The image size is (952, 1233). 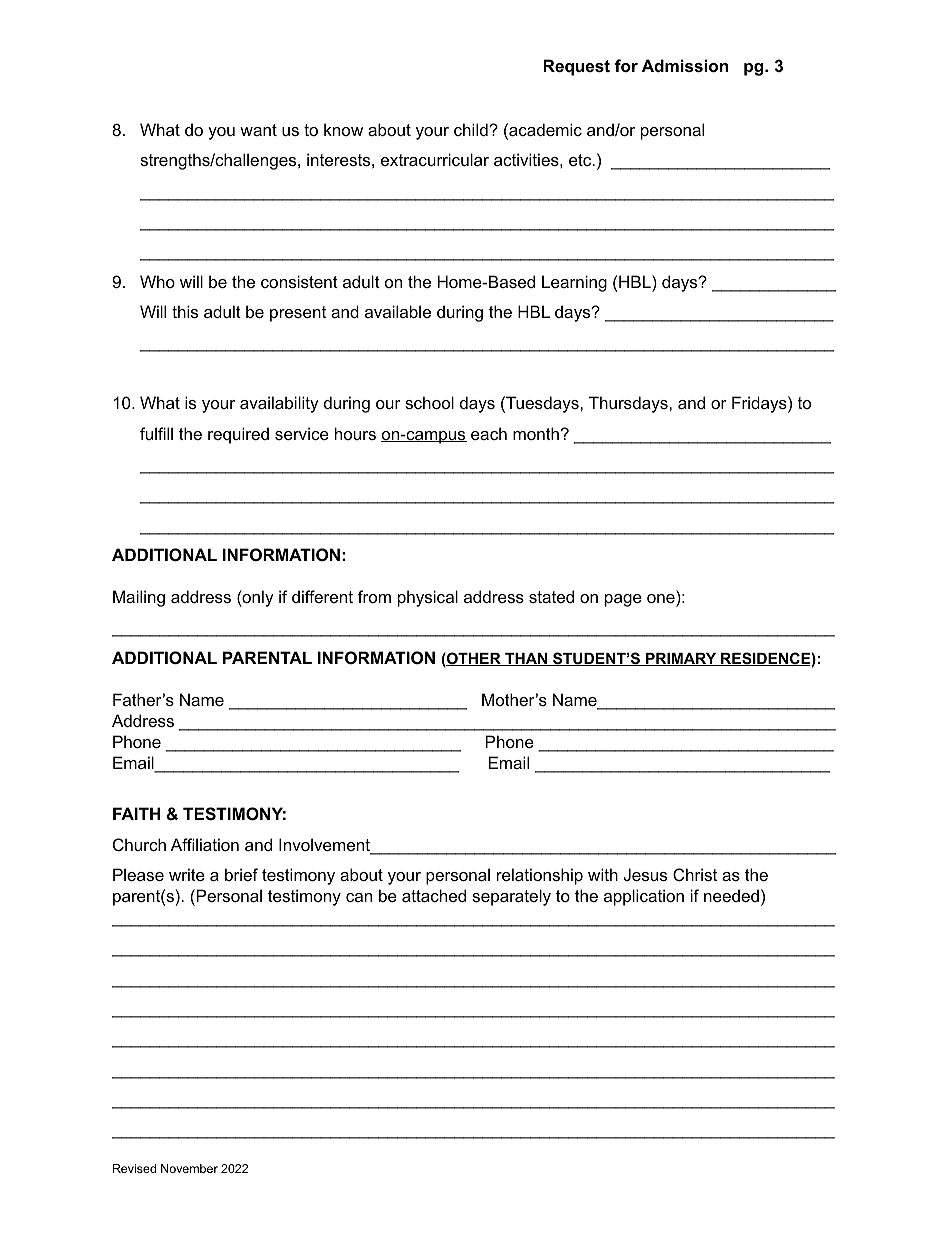 What do you see at coordinates (623, 600) in the page?
I see `page` at bounding box center [623, 600].
